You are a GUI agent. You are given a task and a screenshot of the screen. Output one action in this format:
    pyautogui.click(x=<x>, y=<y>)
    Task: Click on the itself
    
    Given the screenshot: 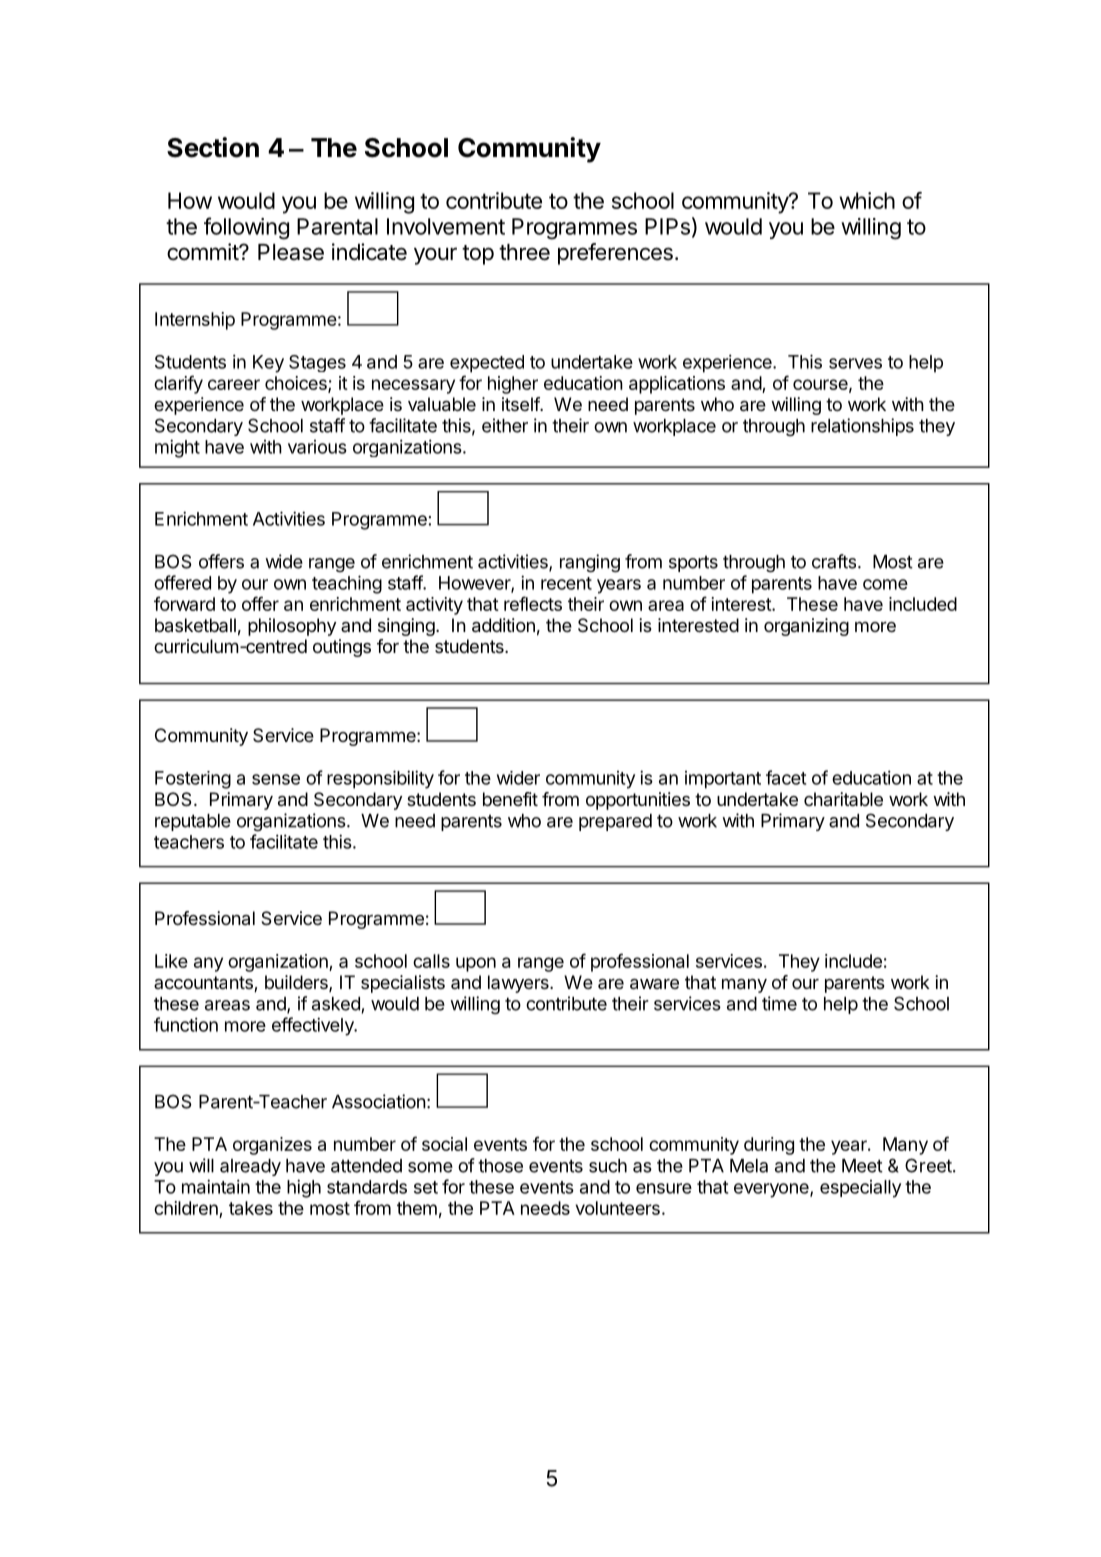 What is the action you would take?
    pyautogui.click(x=521, y=404)
